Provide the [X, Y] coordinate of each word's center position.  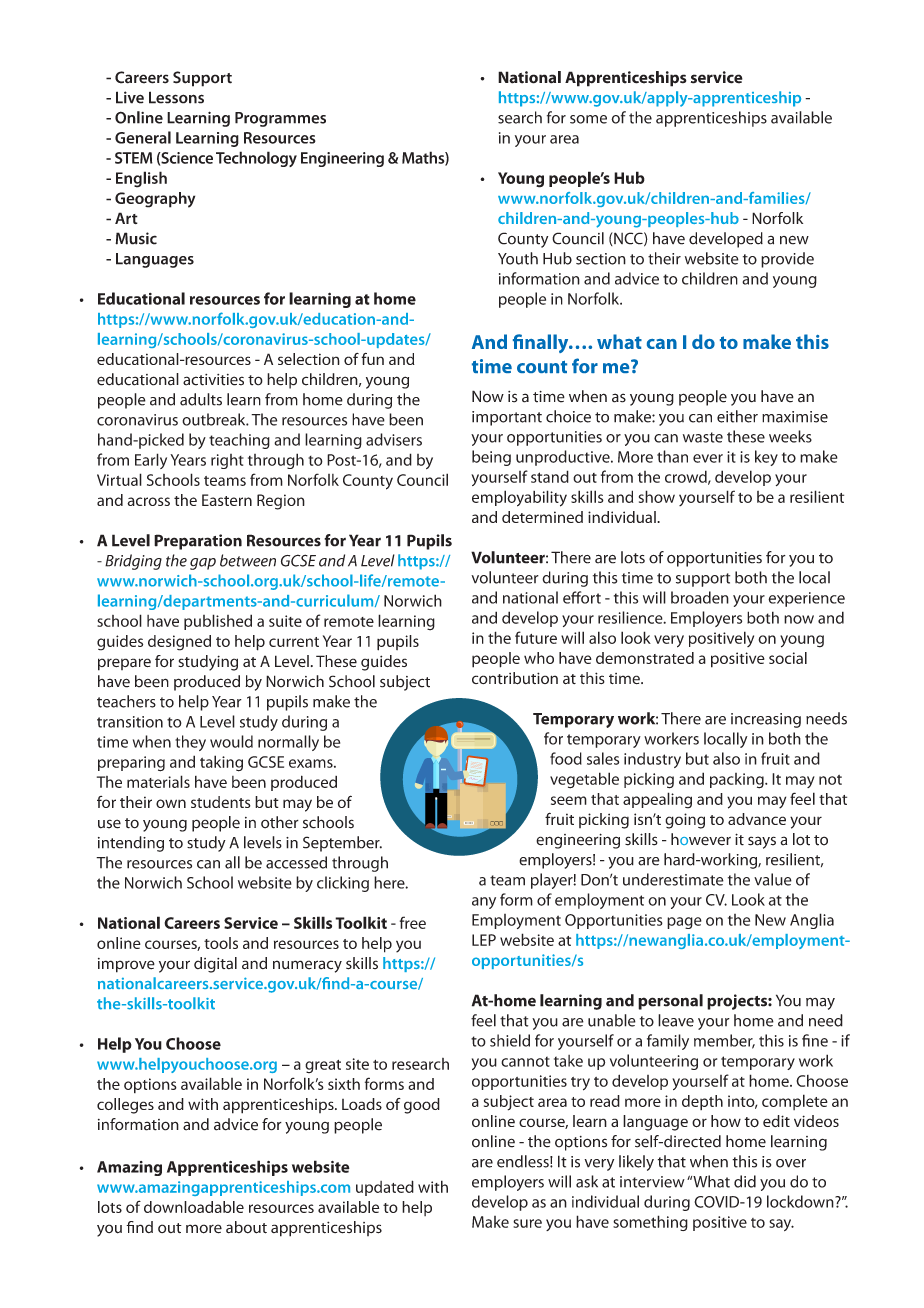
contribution [515, 678]
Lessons [176, 97]
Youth [518, 258]
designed [179, 643]
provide [787, 260]
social [788, 658]
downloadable [194, 1207]
